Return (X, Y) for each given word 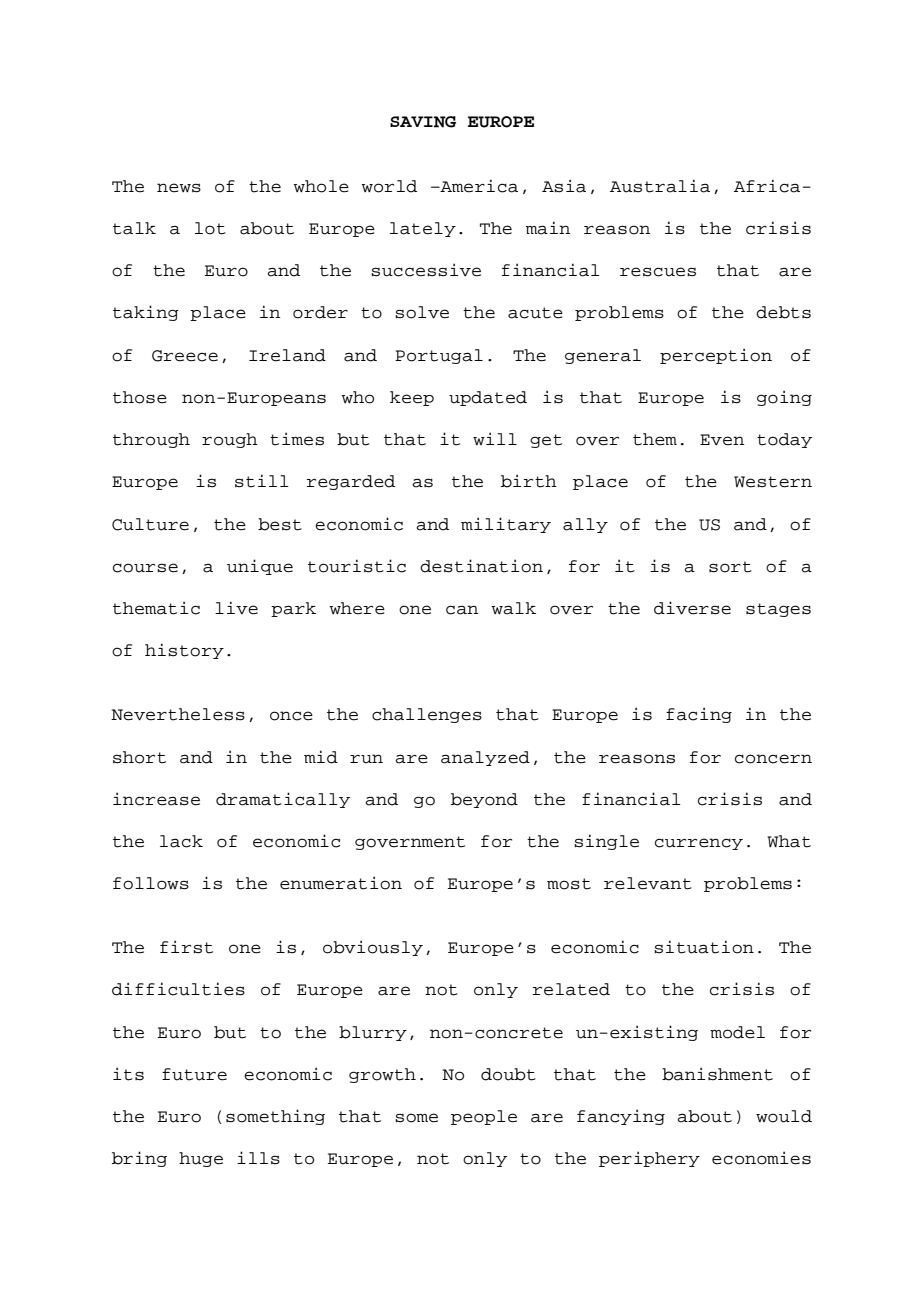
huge (201, 1159)
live (236, 608)
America (478, 186)
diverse (692, 608)
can (462, 610)
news (179, 188)
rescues (658, 272)
